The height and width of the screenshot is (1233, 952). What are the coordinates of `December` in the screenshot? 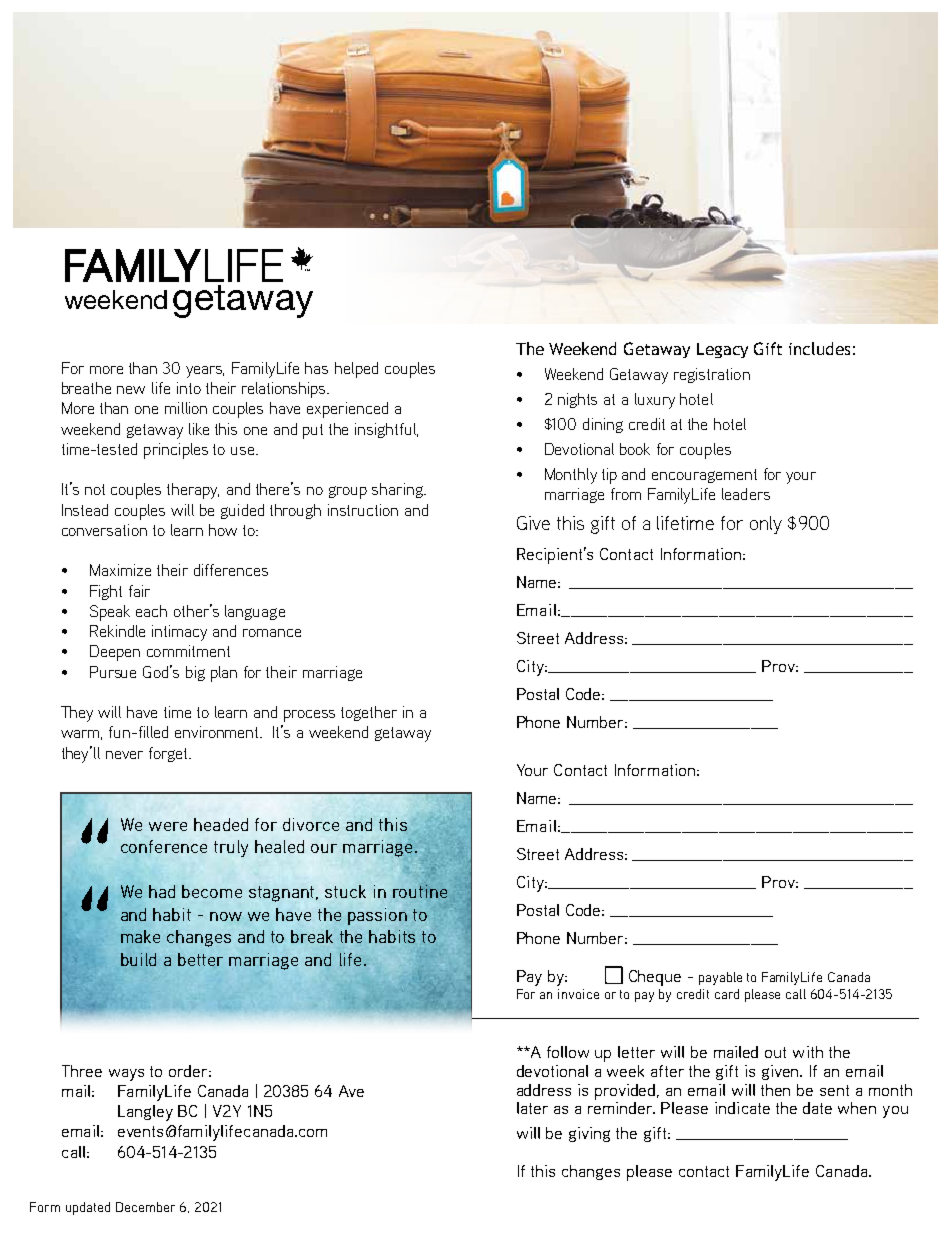 It's located at (145, 1207).
